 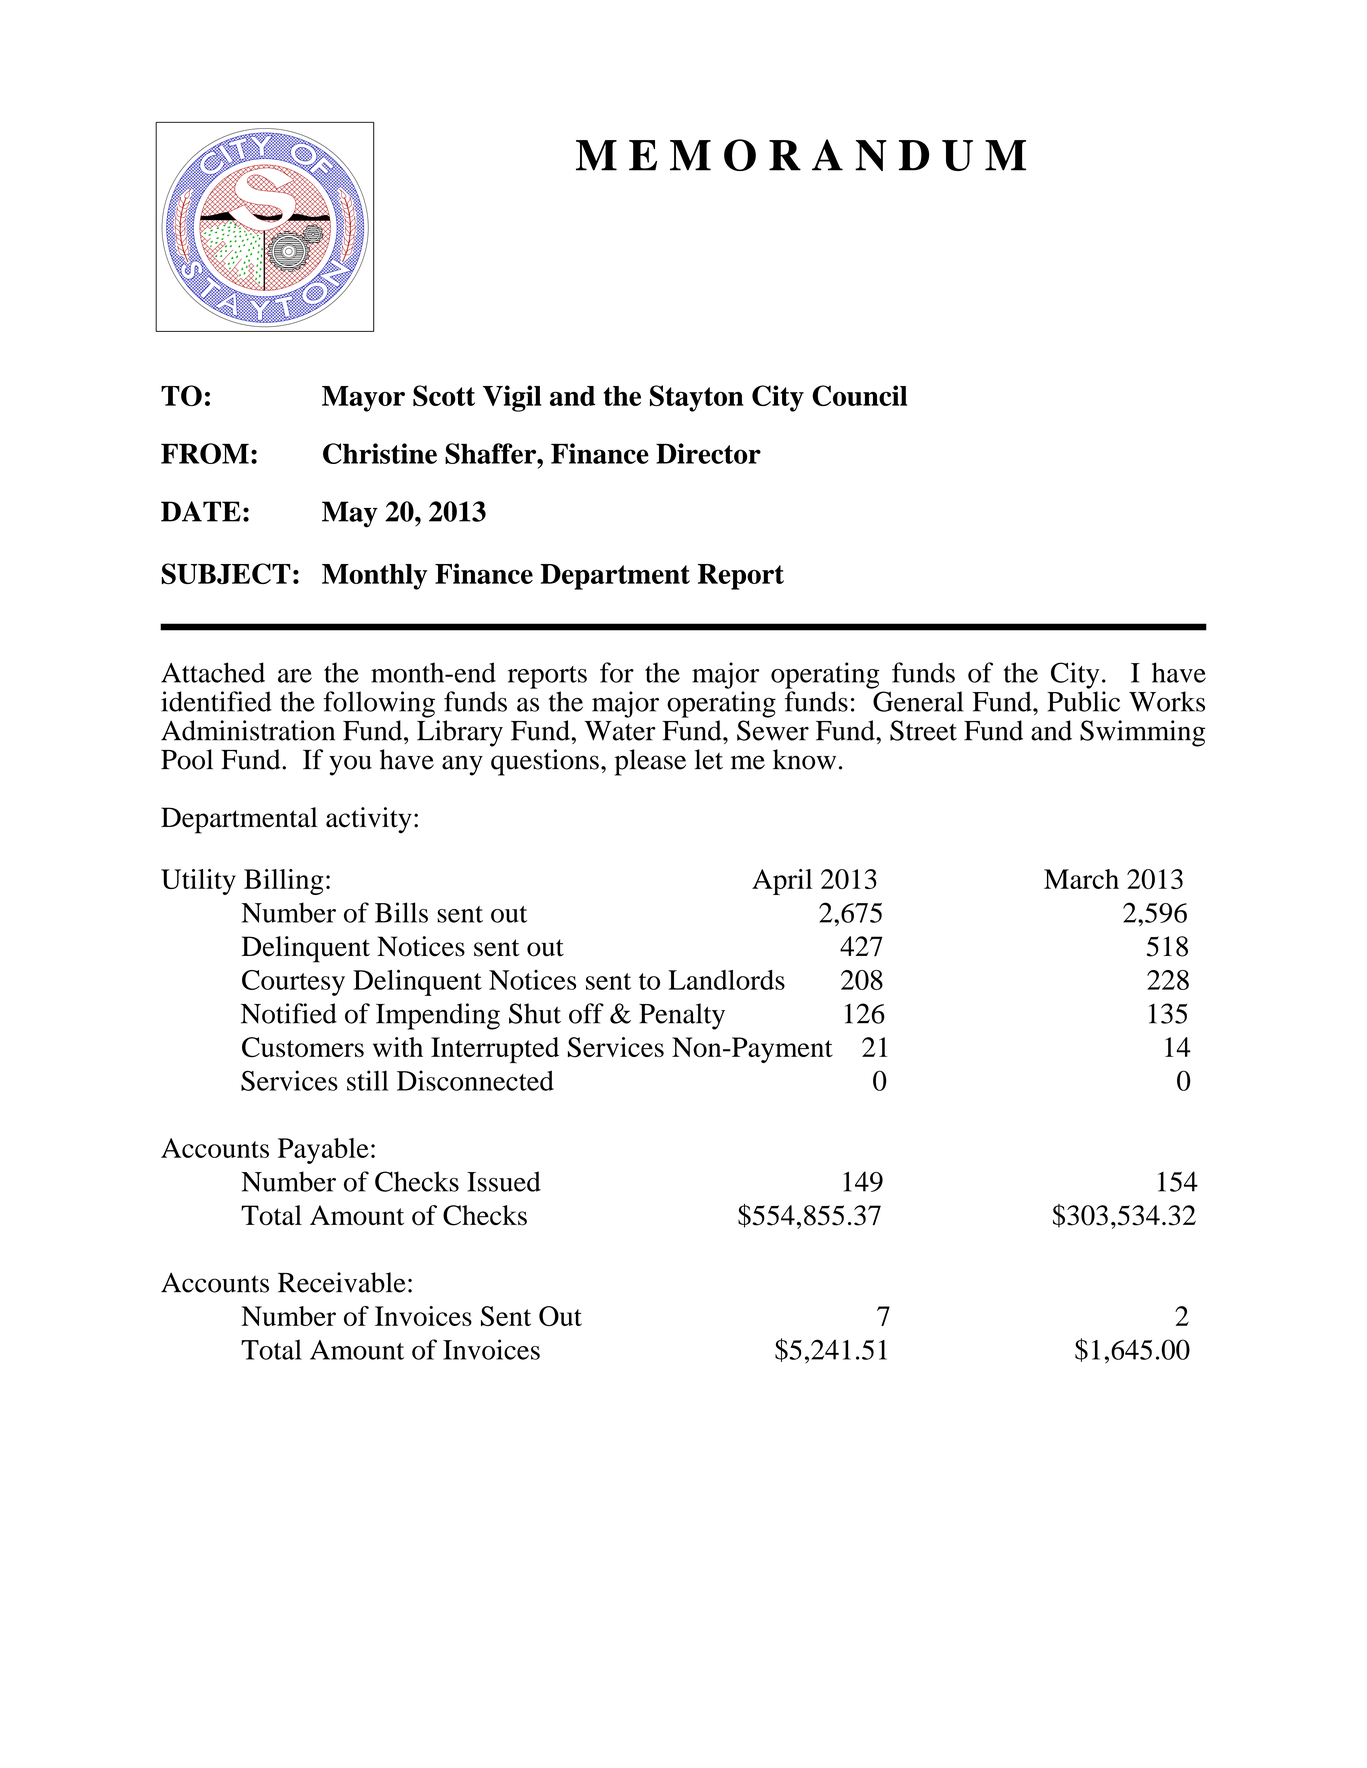 I want to click on Issued, so click(x=504, y=1181).
